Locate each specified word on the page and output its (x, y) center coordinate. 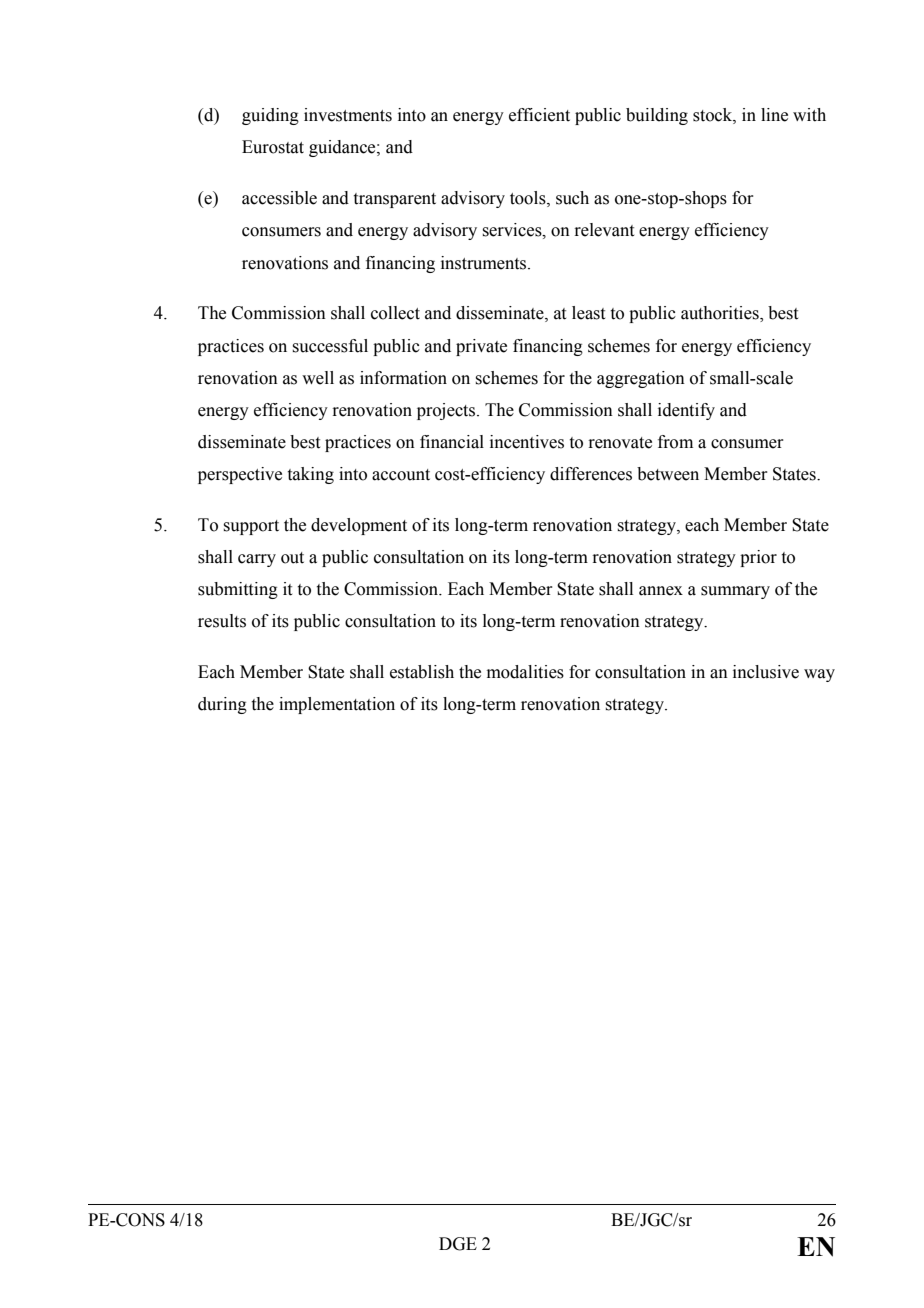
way (819, 675)
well (318, 378)
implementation (337, 705)
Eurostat (273, 147)
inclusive (766, 672)
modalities (525, 672)
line (774, 115)
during (222, 705)
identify (686, 411)
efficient (539, 115)
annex (661, 591)
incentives (527, 442)
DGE (458, 1244)
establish (422, 672)
